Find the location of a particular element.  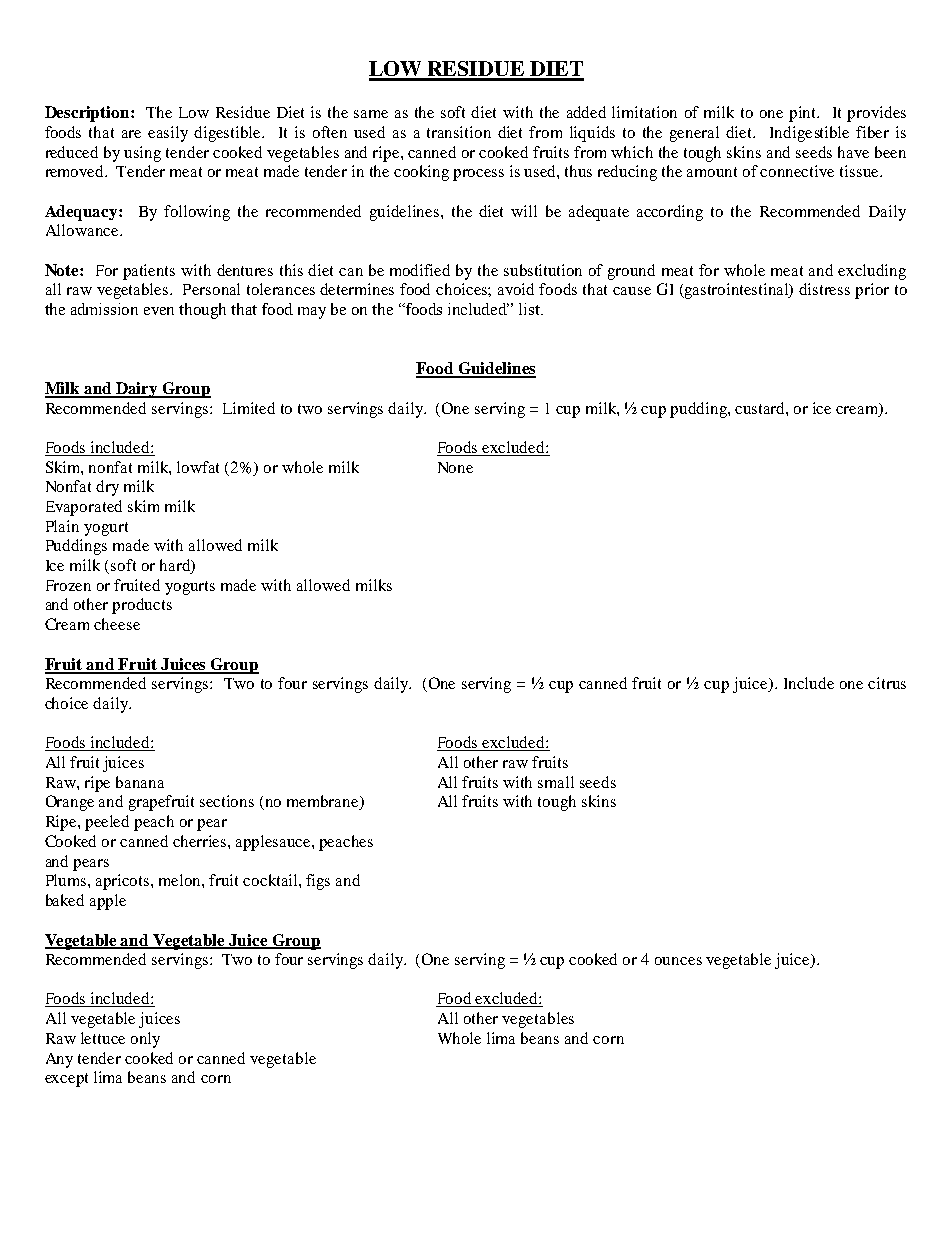

products is located at coordinates (142, 606).
